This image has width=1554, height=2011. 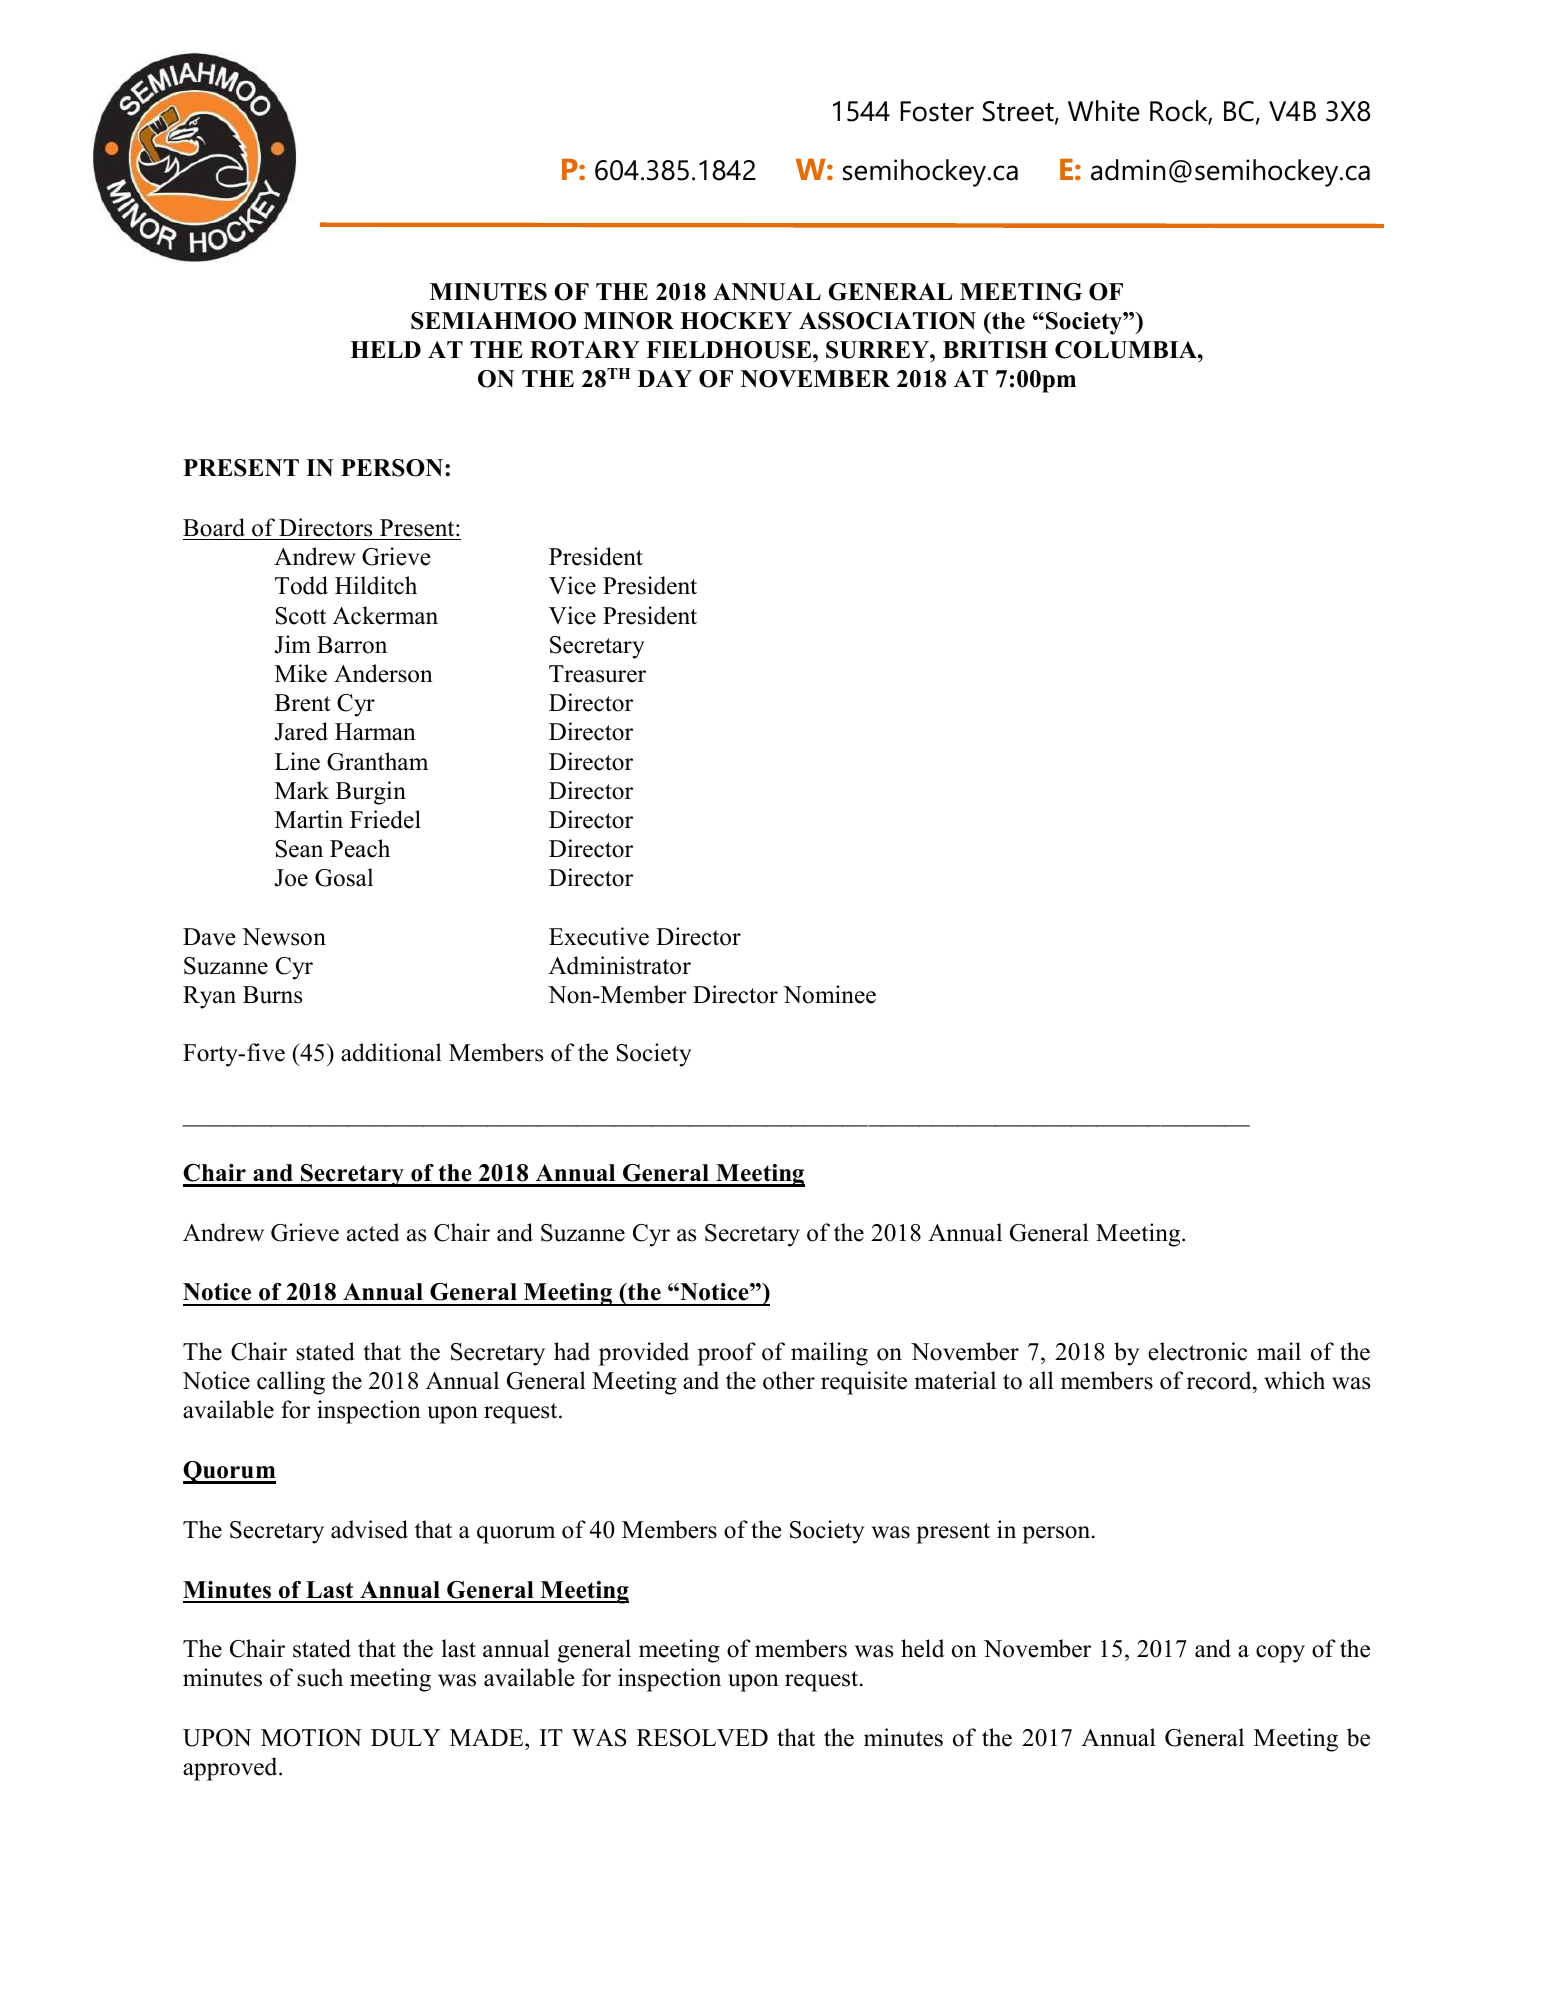 I want to click on RESOLVED, so click(x=702, y=1738).
